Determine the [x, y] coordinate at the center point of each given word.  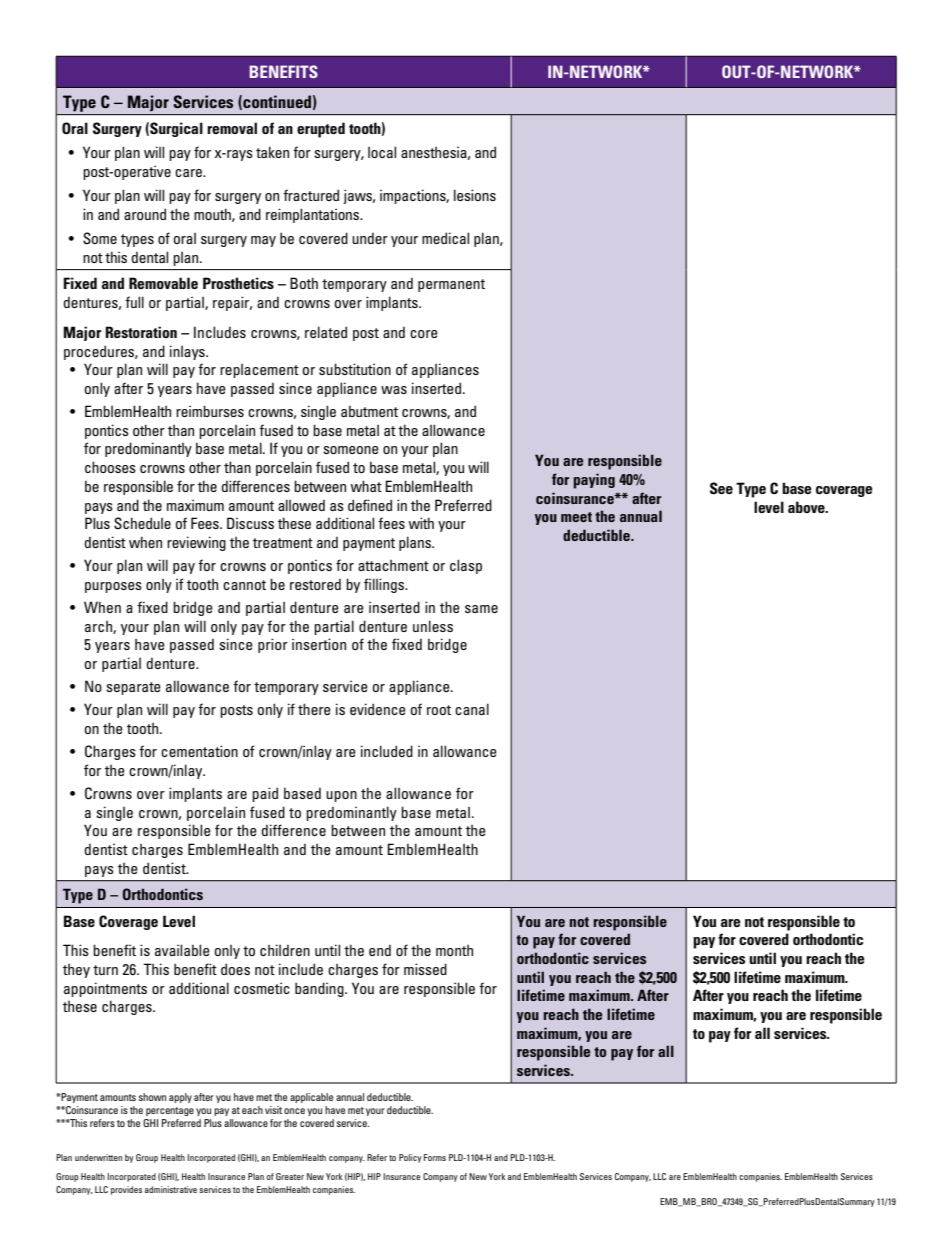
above [807, 507]
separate [133, 688]
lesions [475, 195]
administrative [171, 1189]
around [145, 214]
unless [433, 626]
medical [445, 238]
